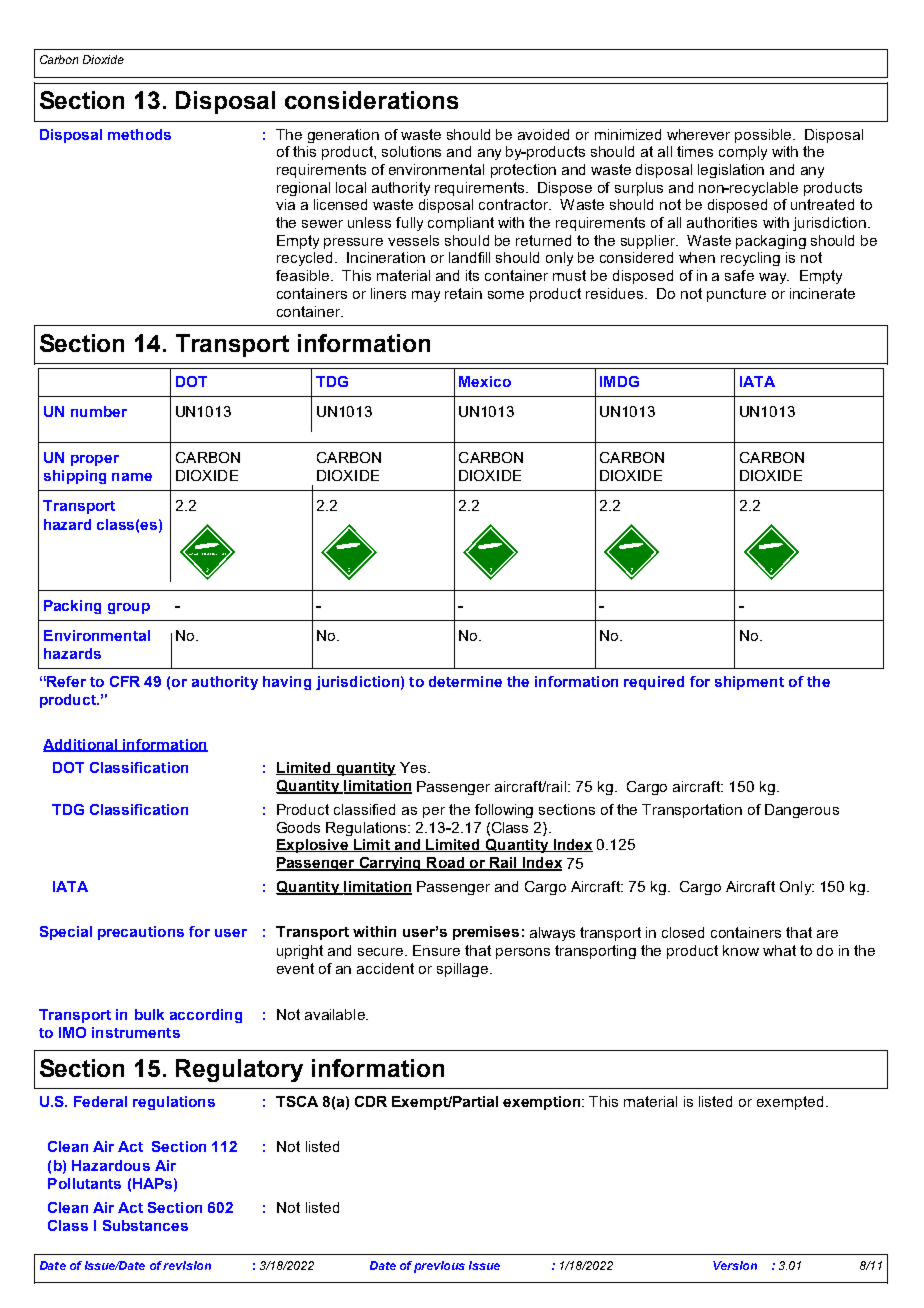  Describe the element at coordinates (436, 950) in the image. I see `Ensure` at that location.
